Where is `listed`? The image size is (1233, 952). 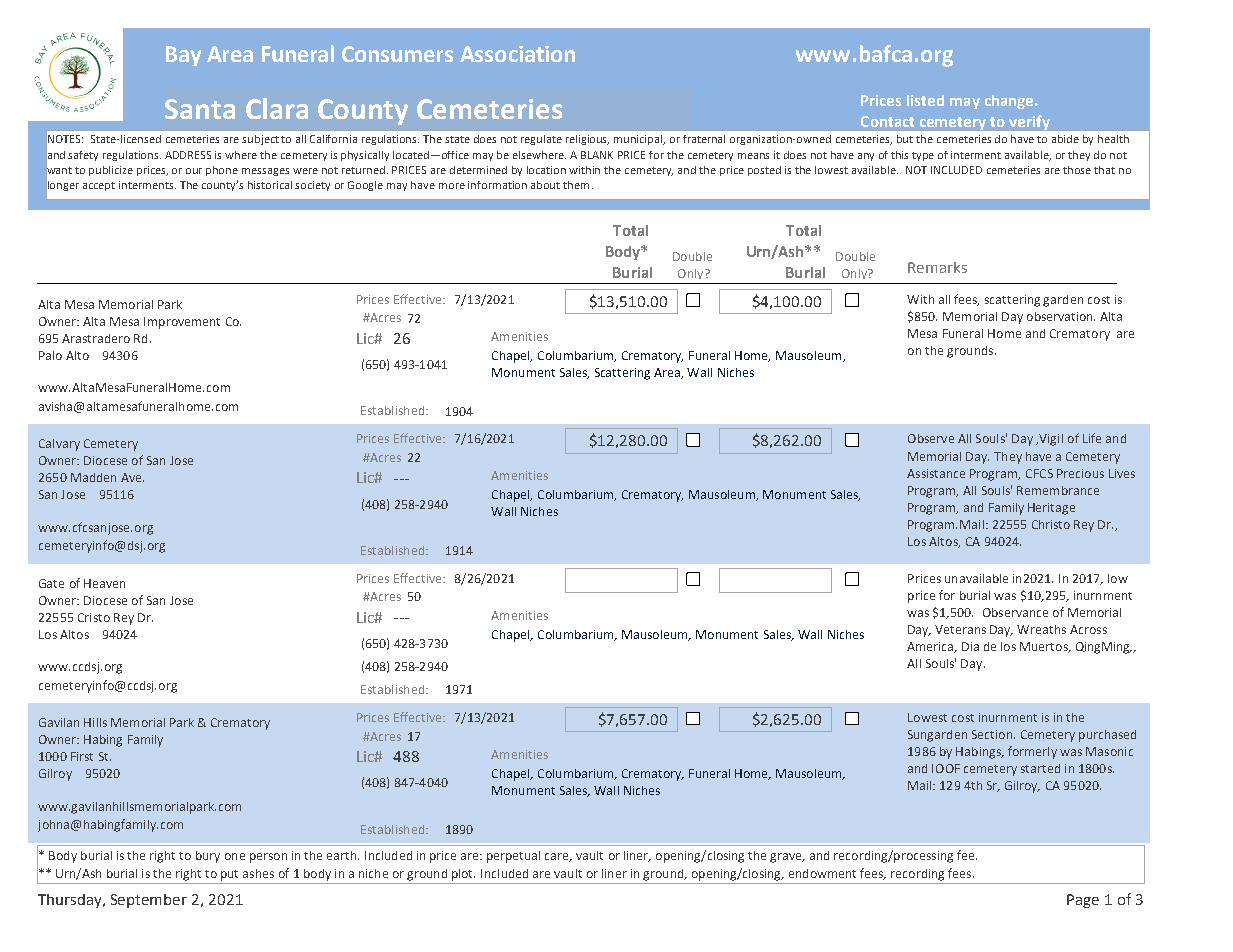 listed is located at coordinates (925, 100).
